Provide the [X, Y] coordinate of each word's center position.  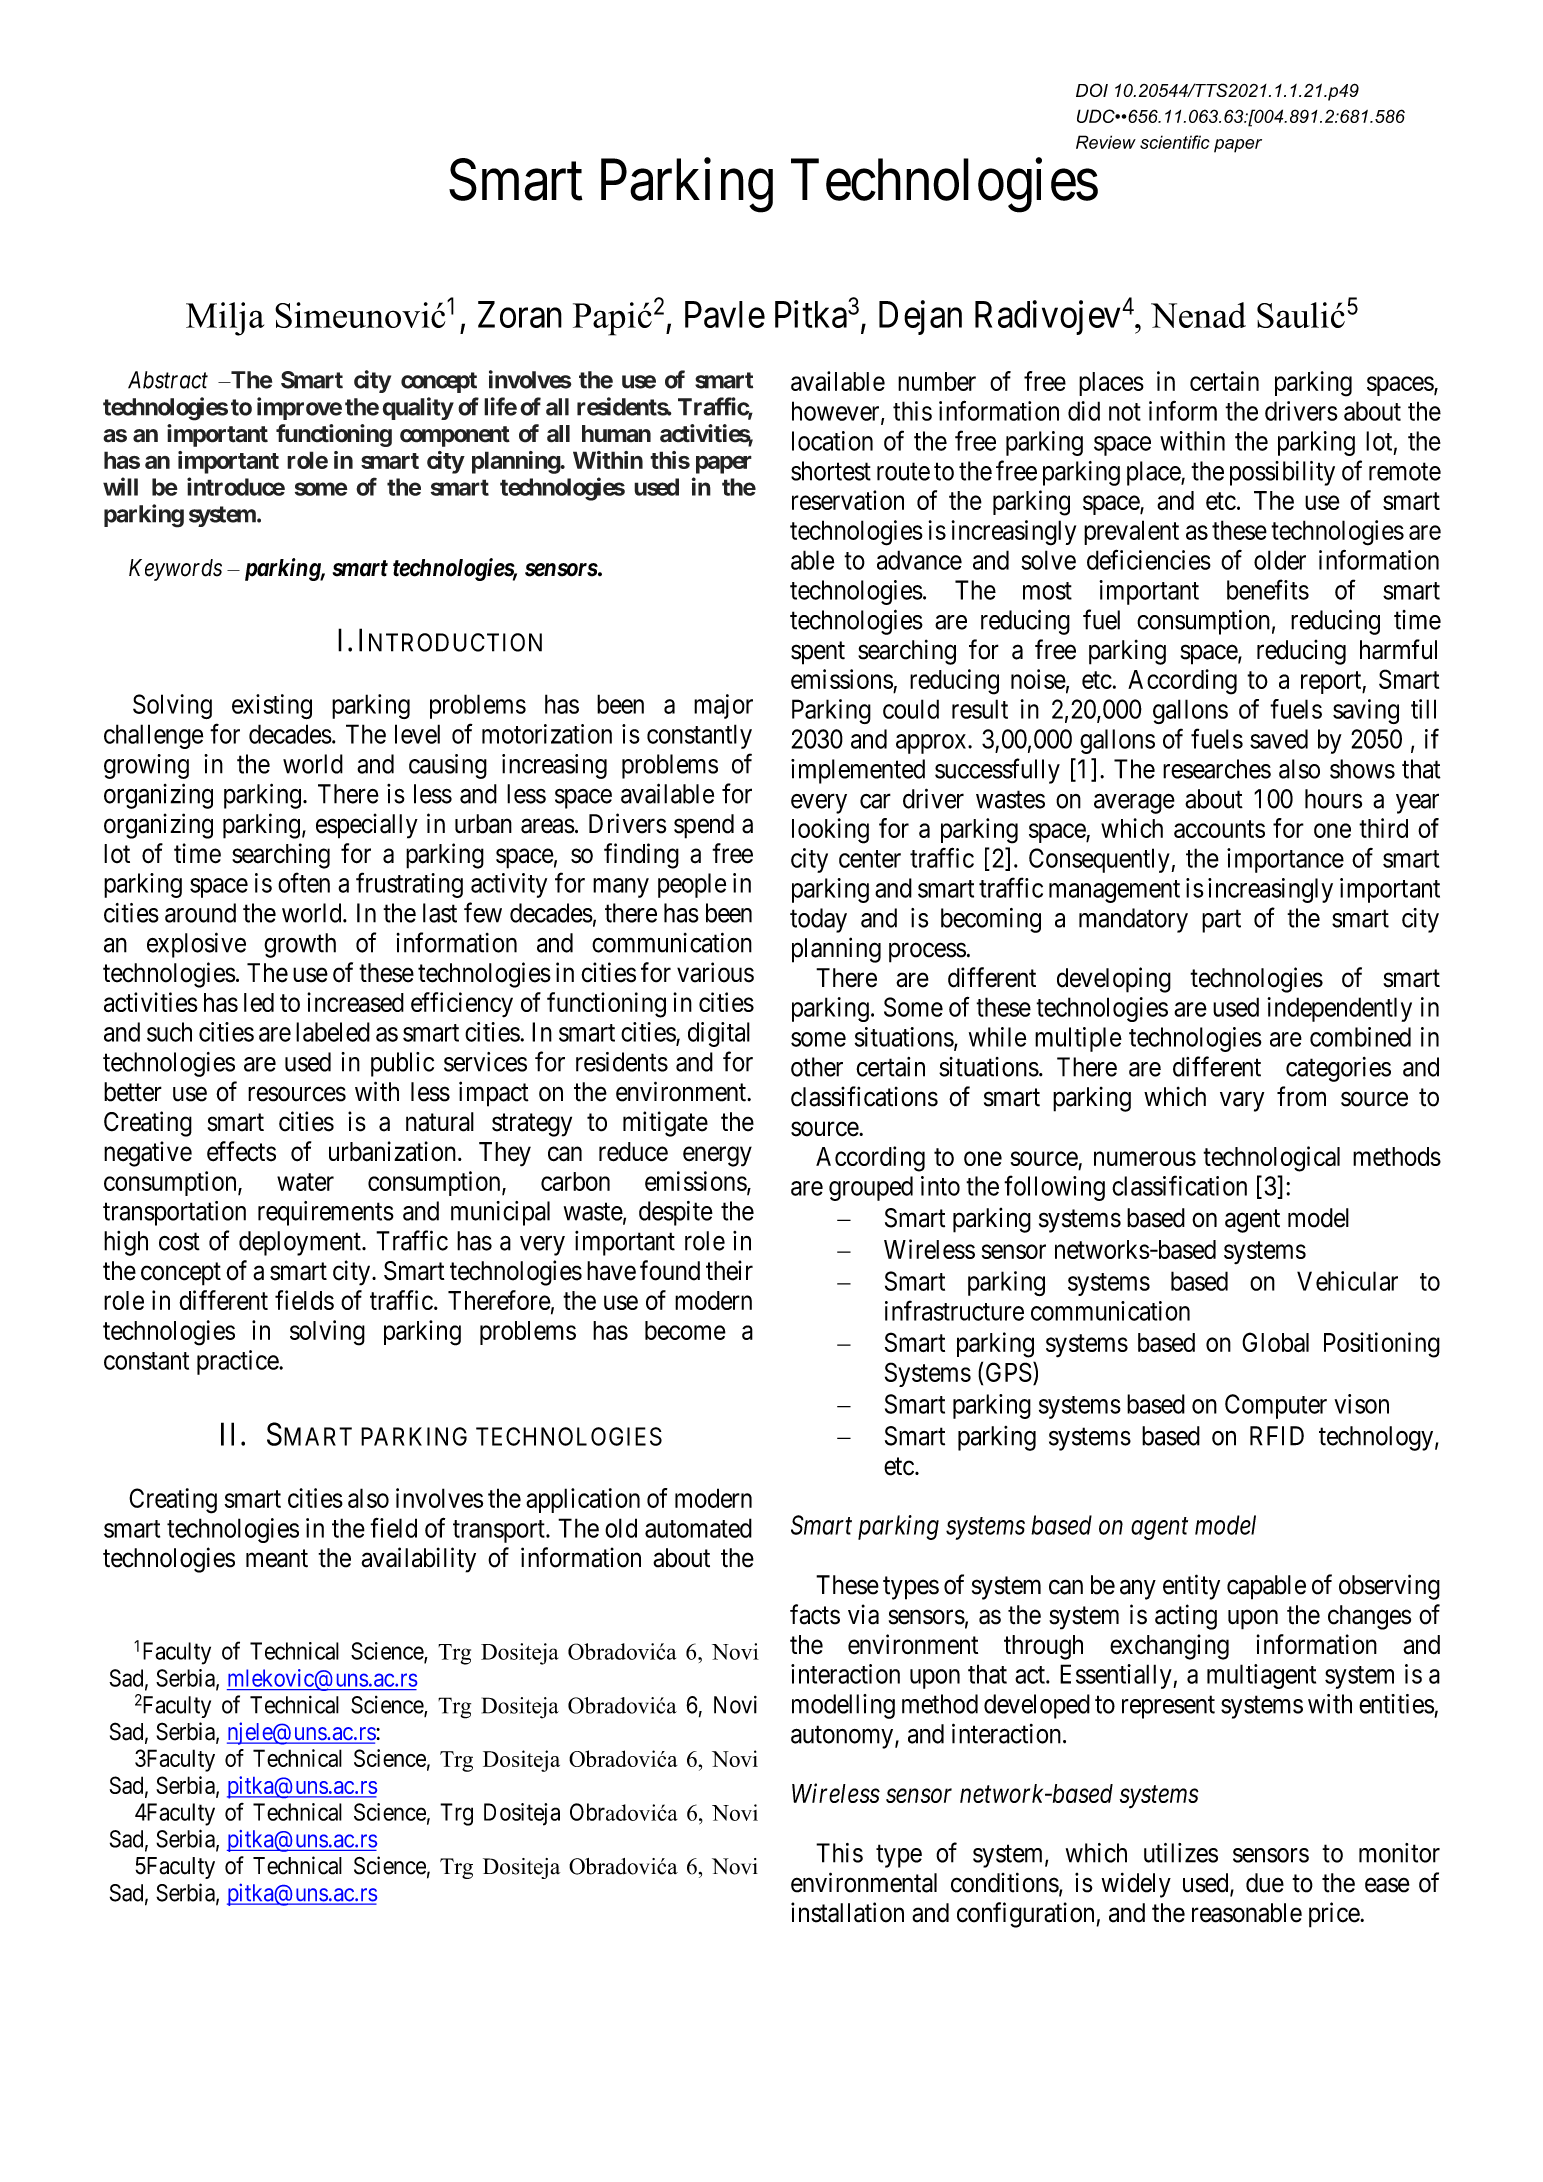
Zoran [520, 314]
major [723, 706]
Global [1275, 1342]
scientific [1175, 142]
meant [277, 1559]
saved [1279, 739]
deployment [301, 1243]
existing [272, 706]
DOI [1092, 90]
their [729, 1270]
